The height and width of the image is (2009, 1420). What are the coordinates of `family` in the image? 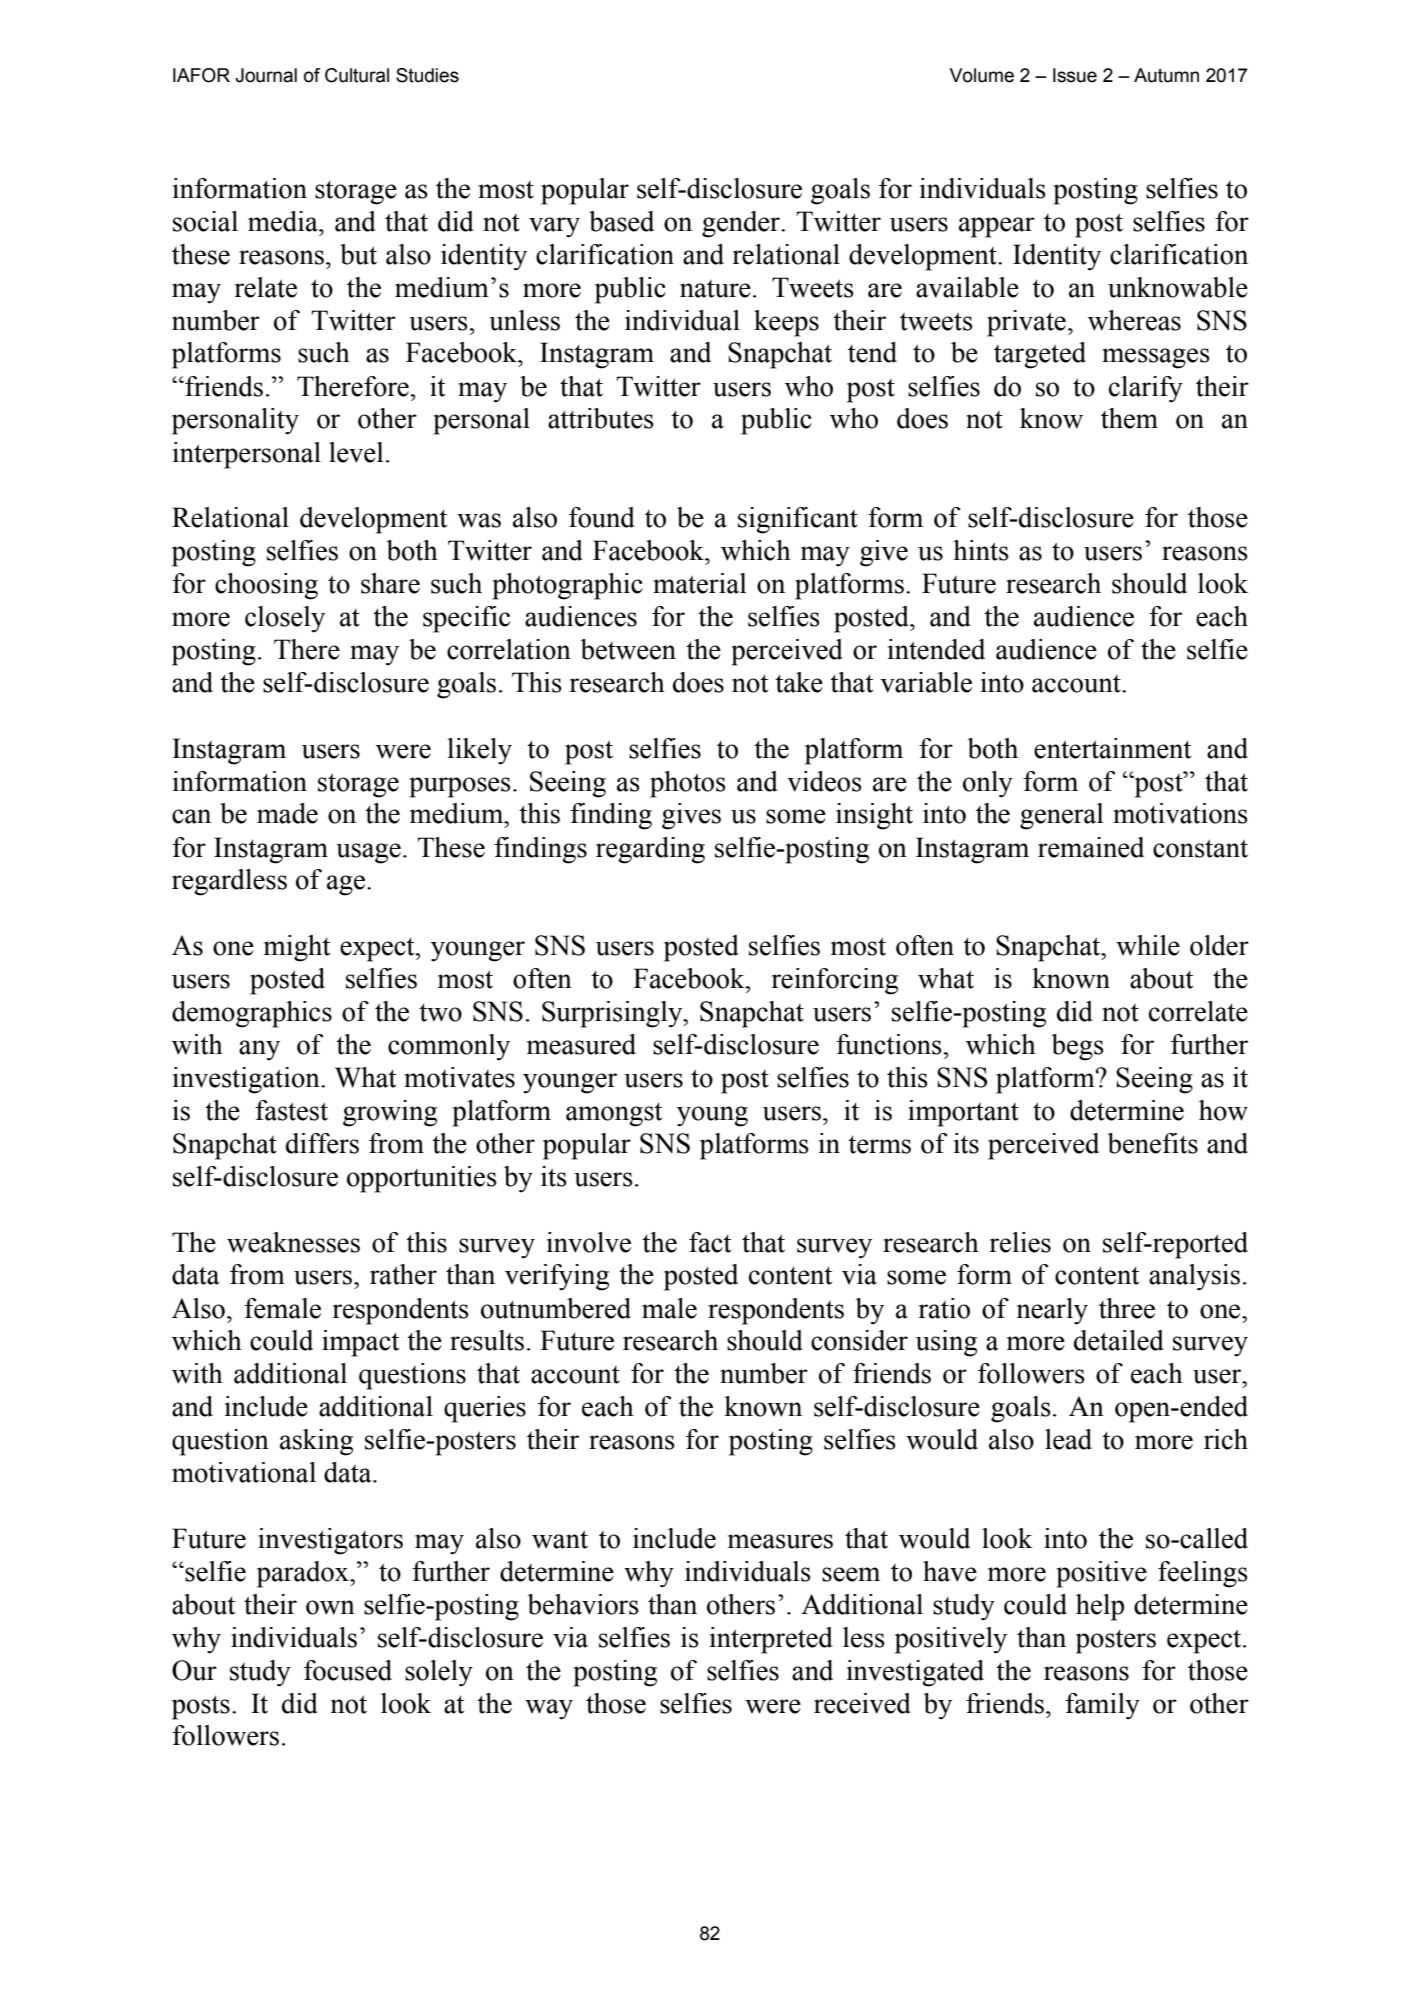 It's located at (1102, 1706).
